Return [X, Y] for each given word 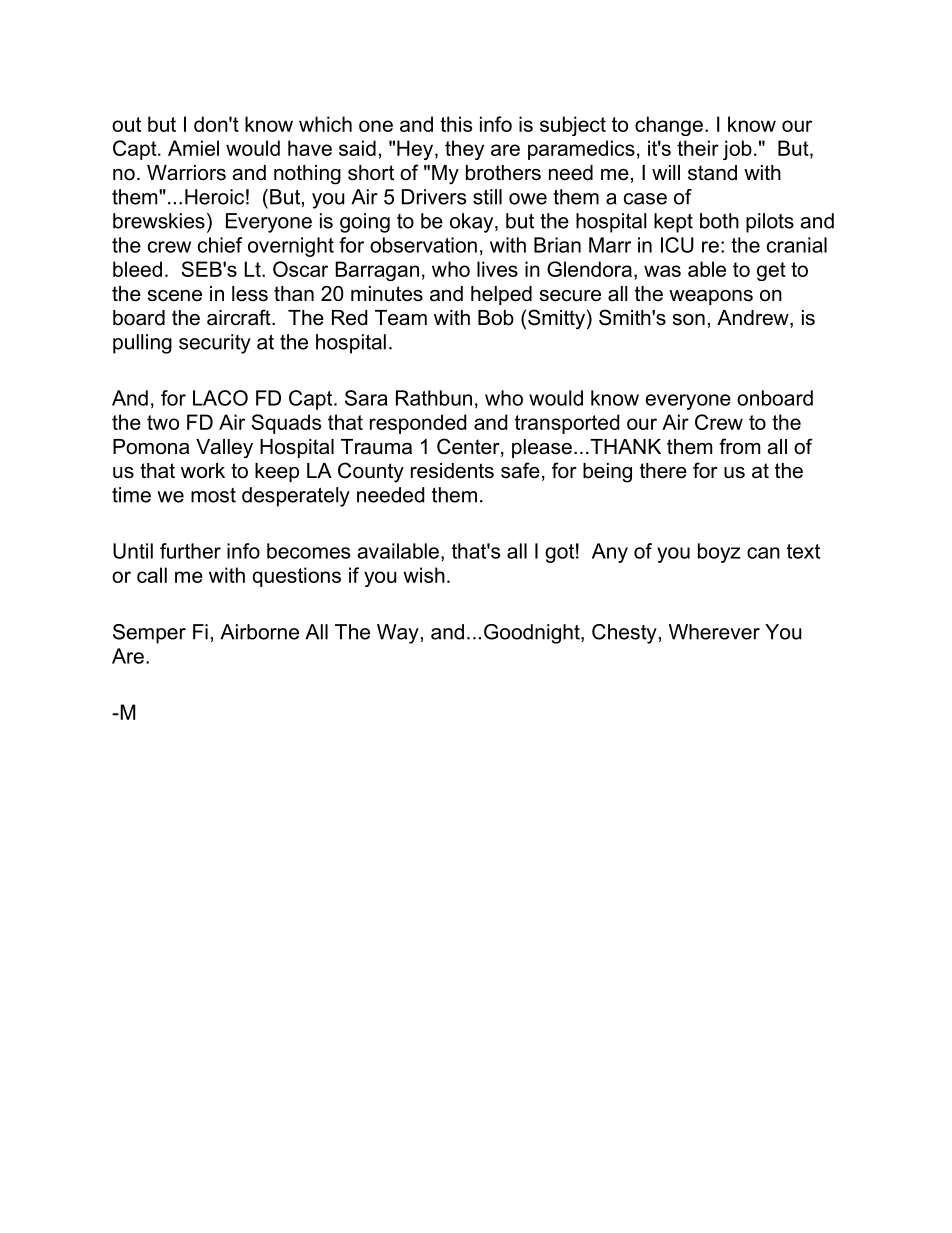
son [689, 320]
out [126, 124]
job [737, 150]
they [464, 150]
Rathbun [434, 398]
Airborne [259, 632]
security [215, 344]
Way [398, 634]
